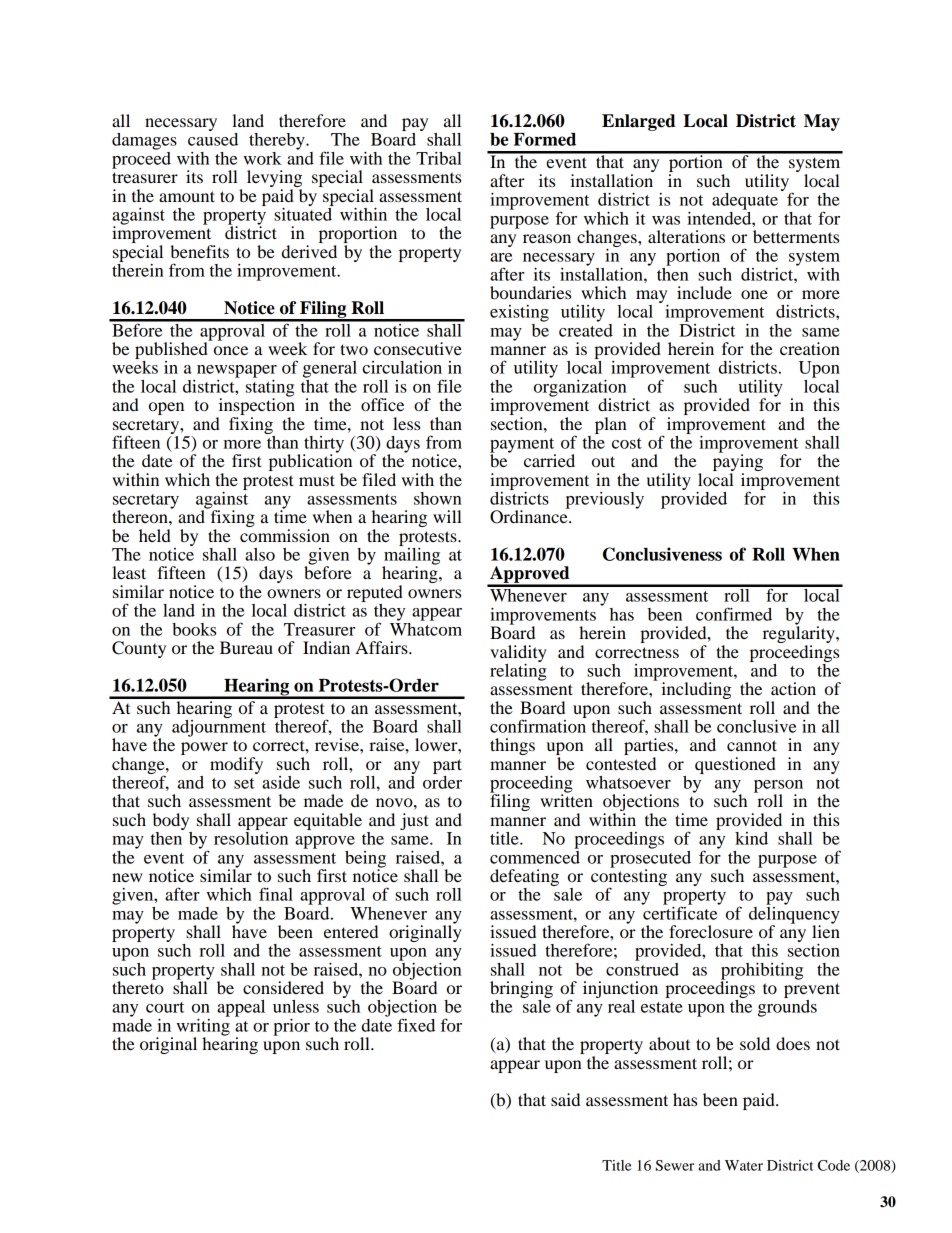  What do you see at coordinates (194, 629) in the document?
I see `books` at bounding box center [194, 629].
